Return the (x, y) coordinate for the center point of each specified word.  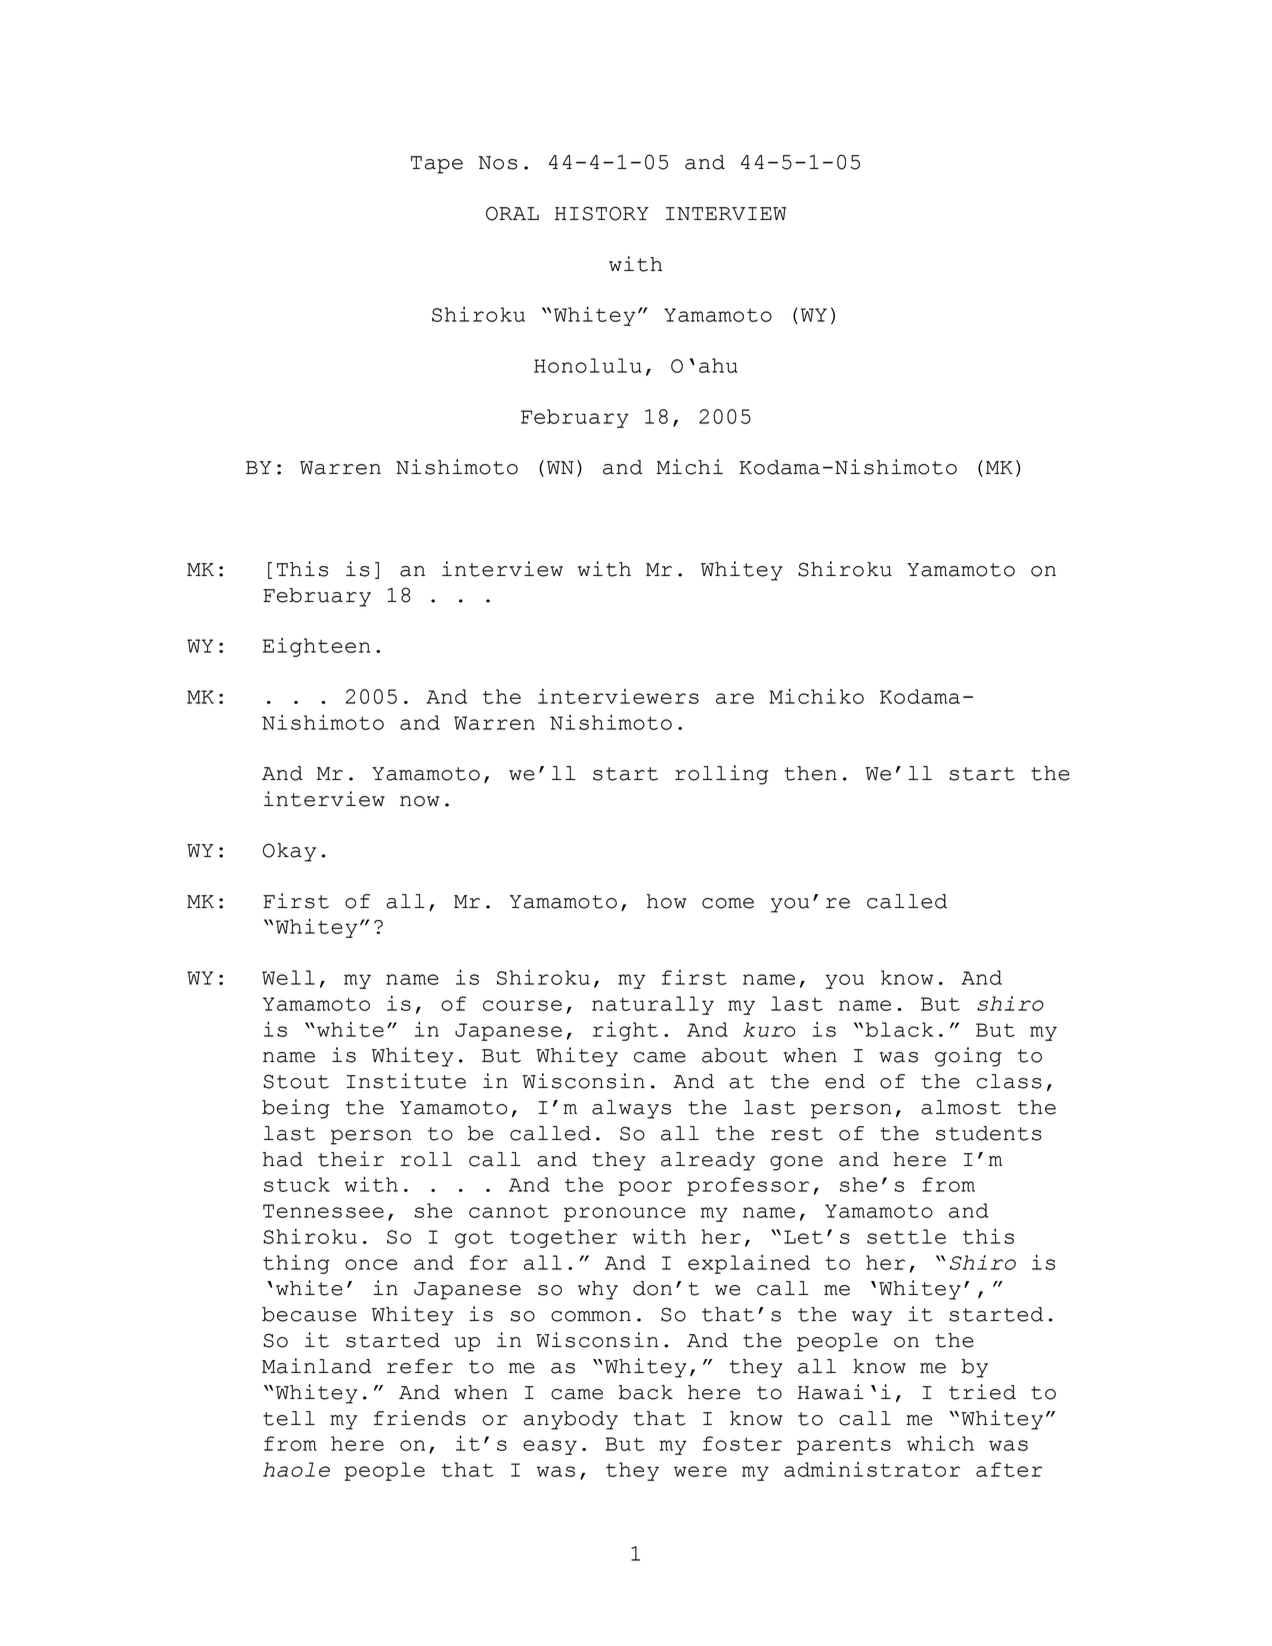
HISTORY (602, 213)
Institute (406, 1081)
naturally (653, 1005)
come (728, 903)
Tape (437, 165)
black (899, 1029)
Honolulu (588, 365)
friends (420, 1418)
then (810, 773)
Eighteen (316, 647)
